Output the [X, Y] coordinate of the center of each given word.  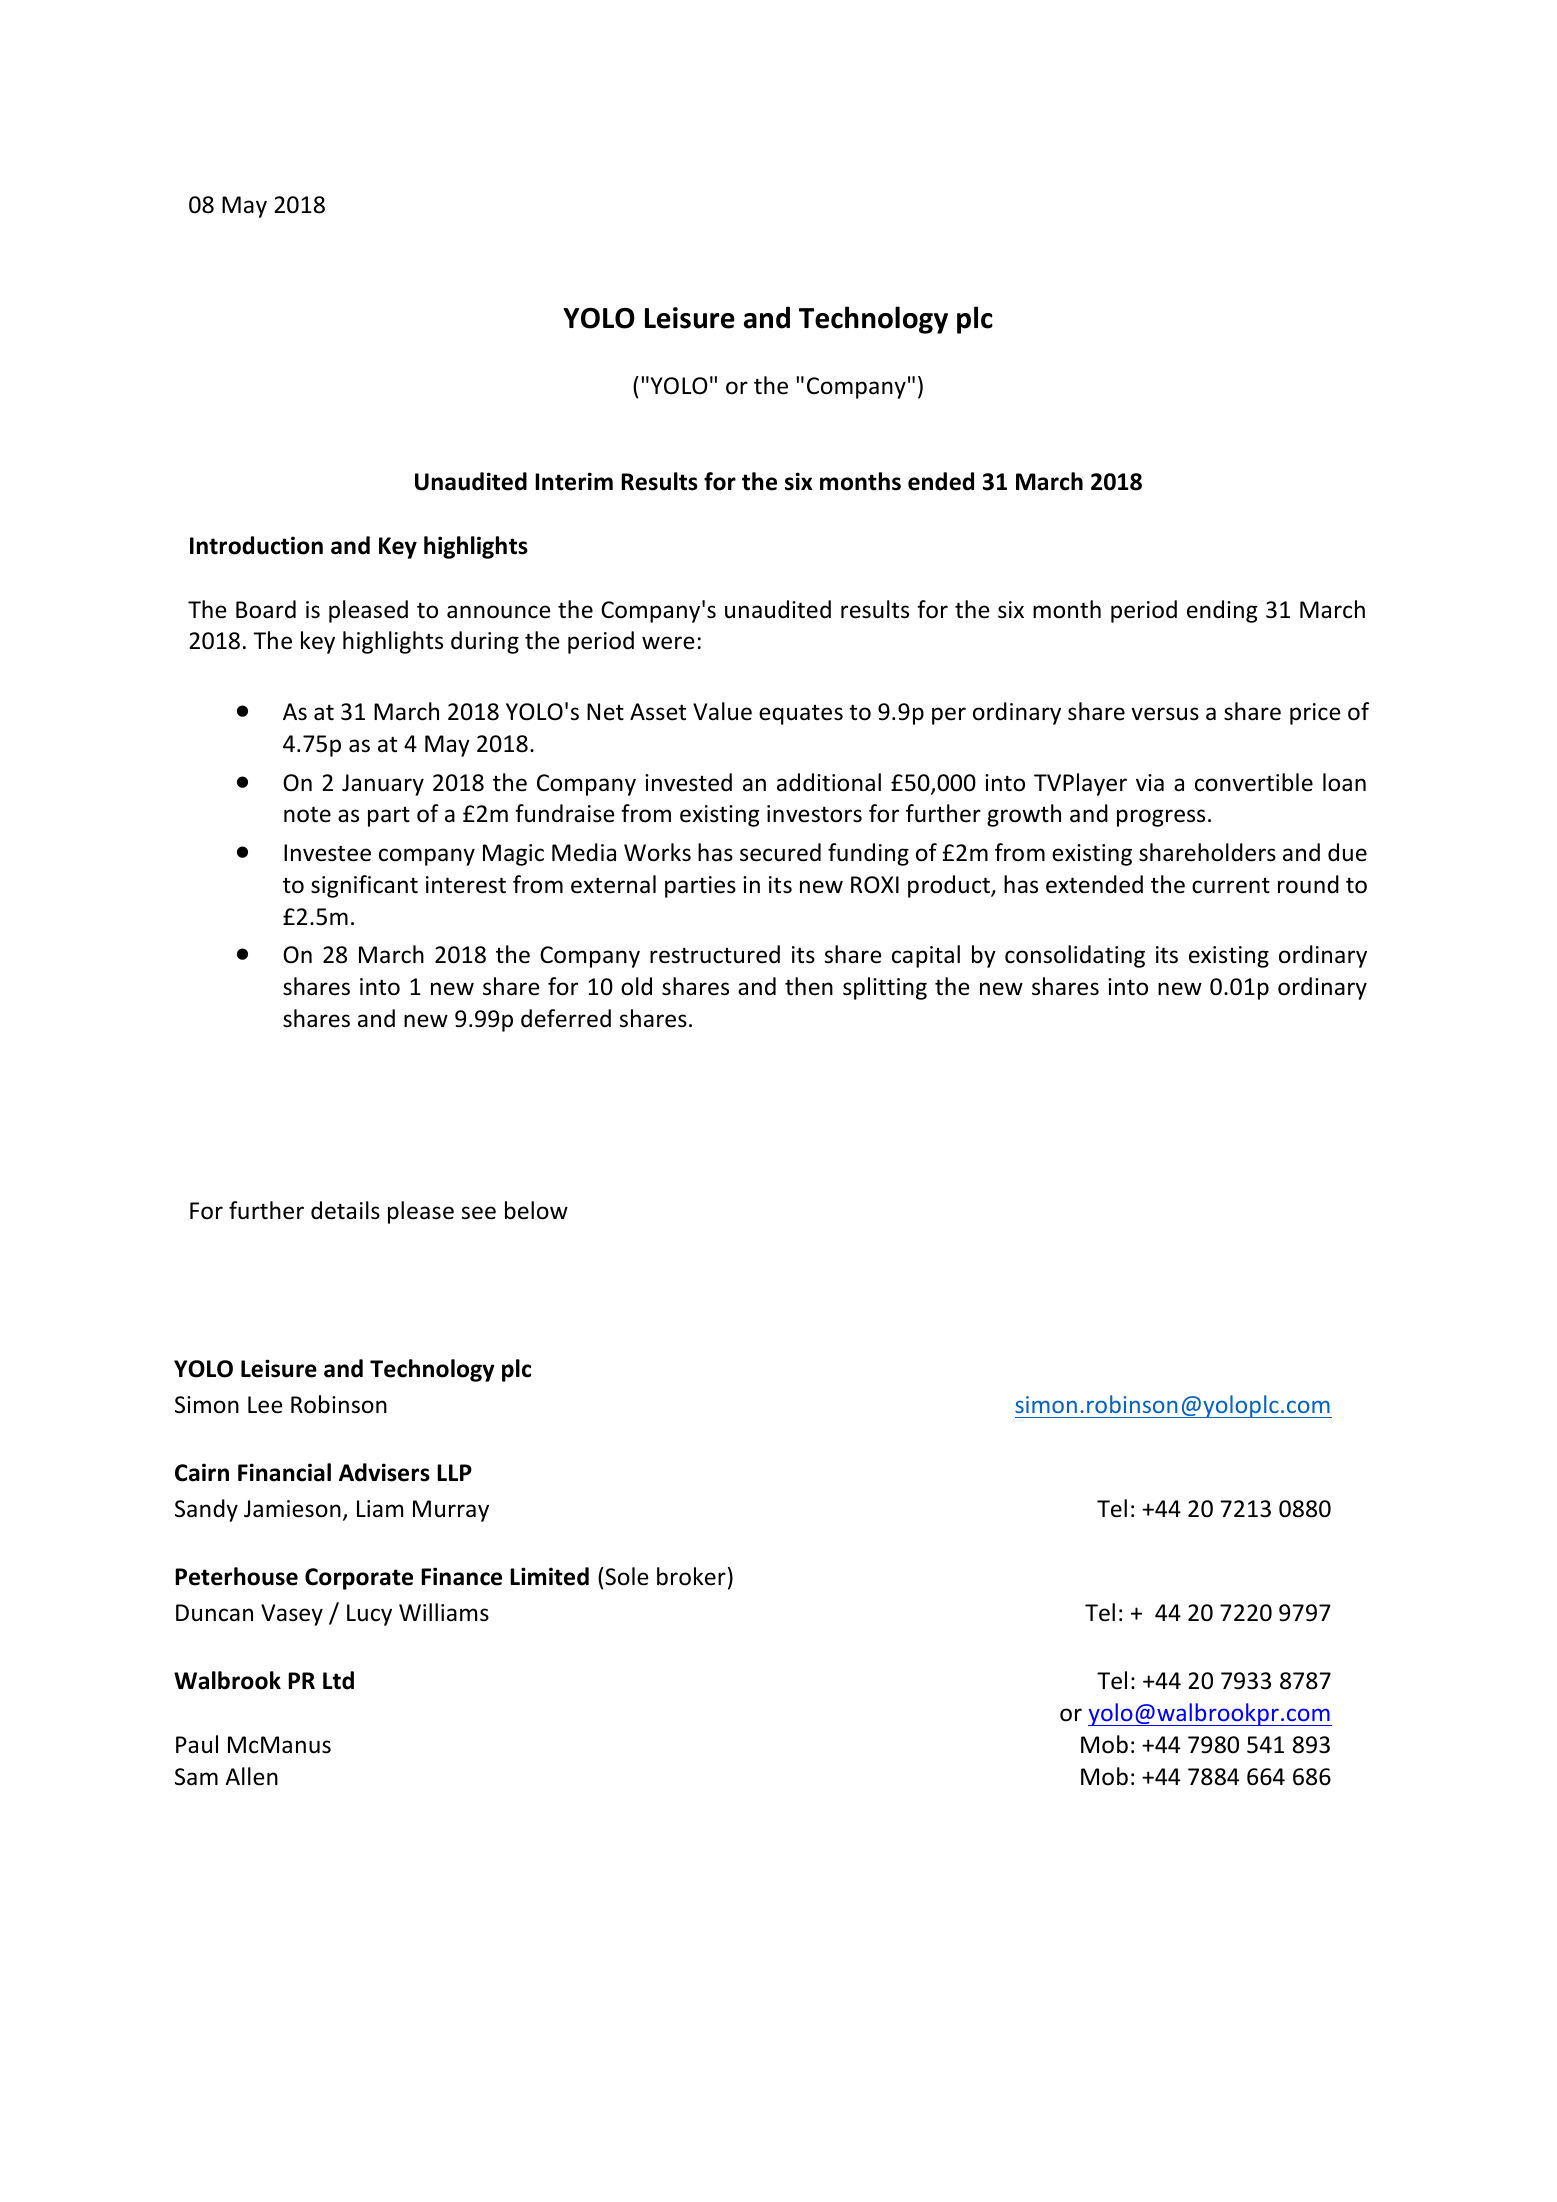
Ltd [338, 1680]
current [1231, 886]
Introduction [256, 545]
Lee [265, 1405]
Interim [574, 481]
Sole [625, 1576]
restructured [715, 954]
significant [364, 886]
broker [691, 1576]
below [536, 1210]
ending [1222, 611]
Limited [549, 1576]
